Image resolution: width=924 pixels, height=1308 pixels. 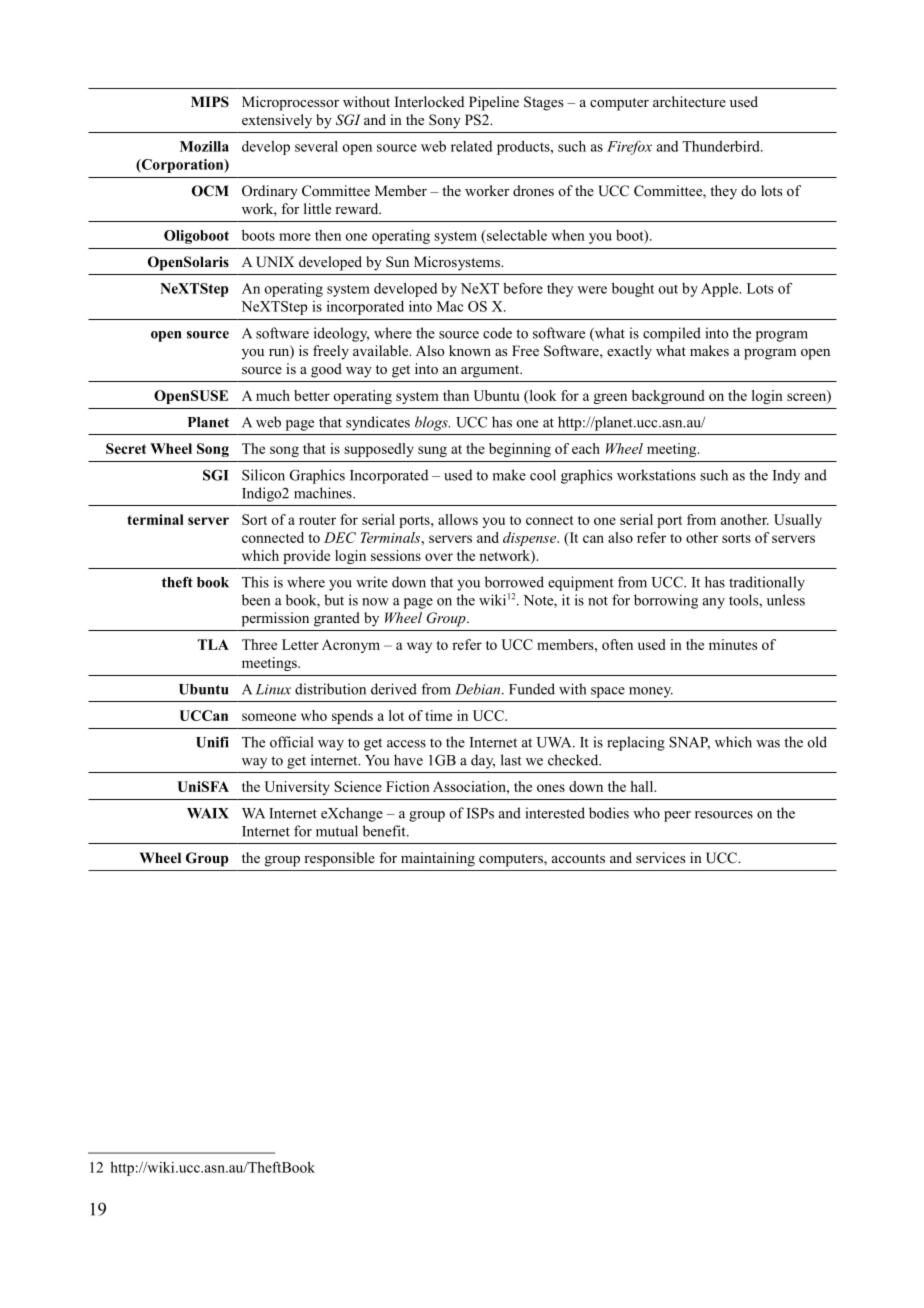 What do you see at coordinates (275, 262) in the document?
I see `UNIX` at bounding box center [275, 262].
